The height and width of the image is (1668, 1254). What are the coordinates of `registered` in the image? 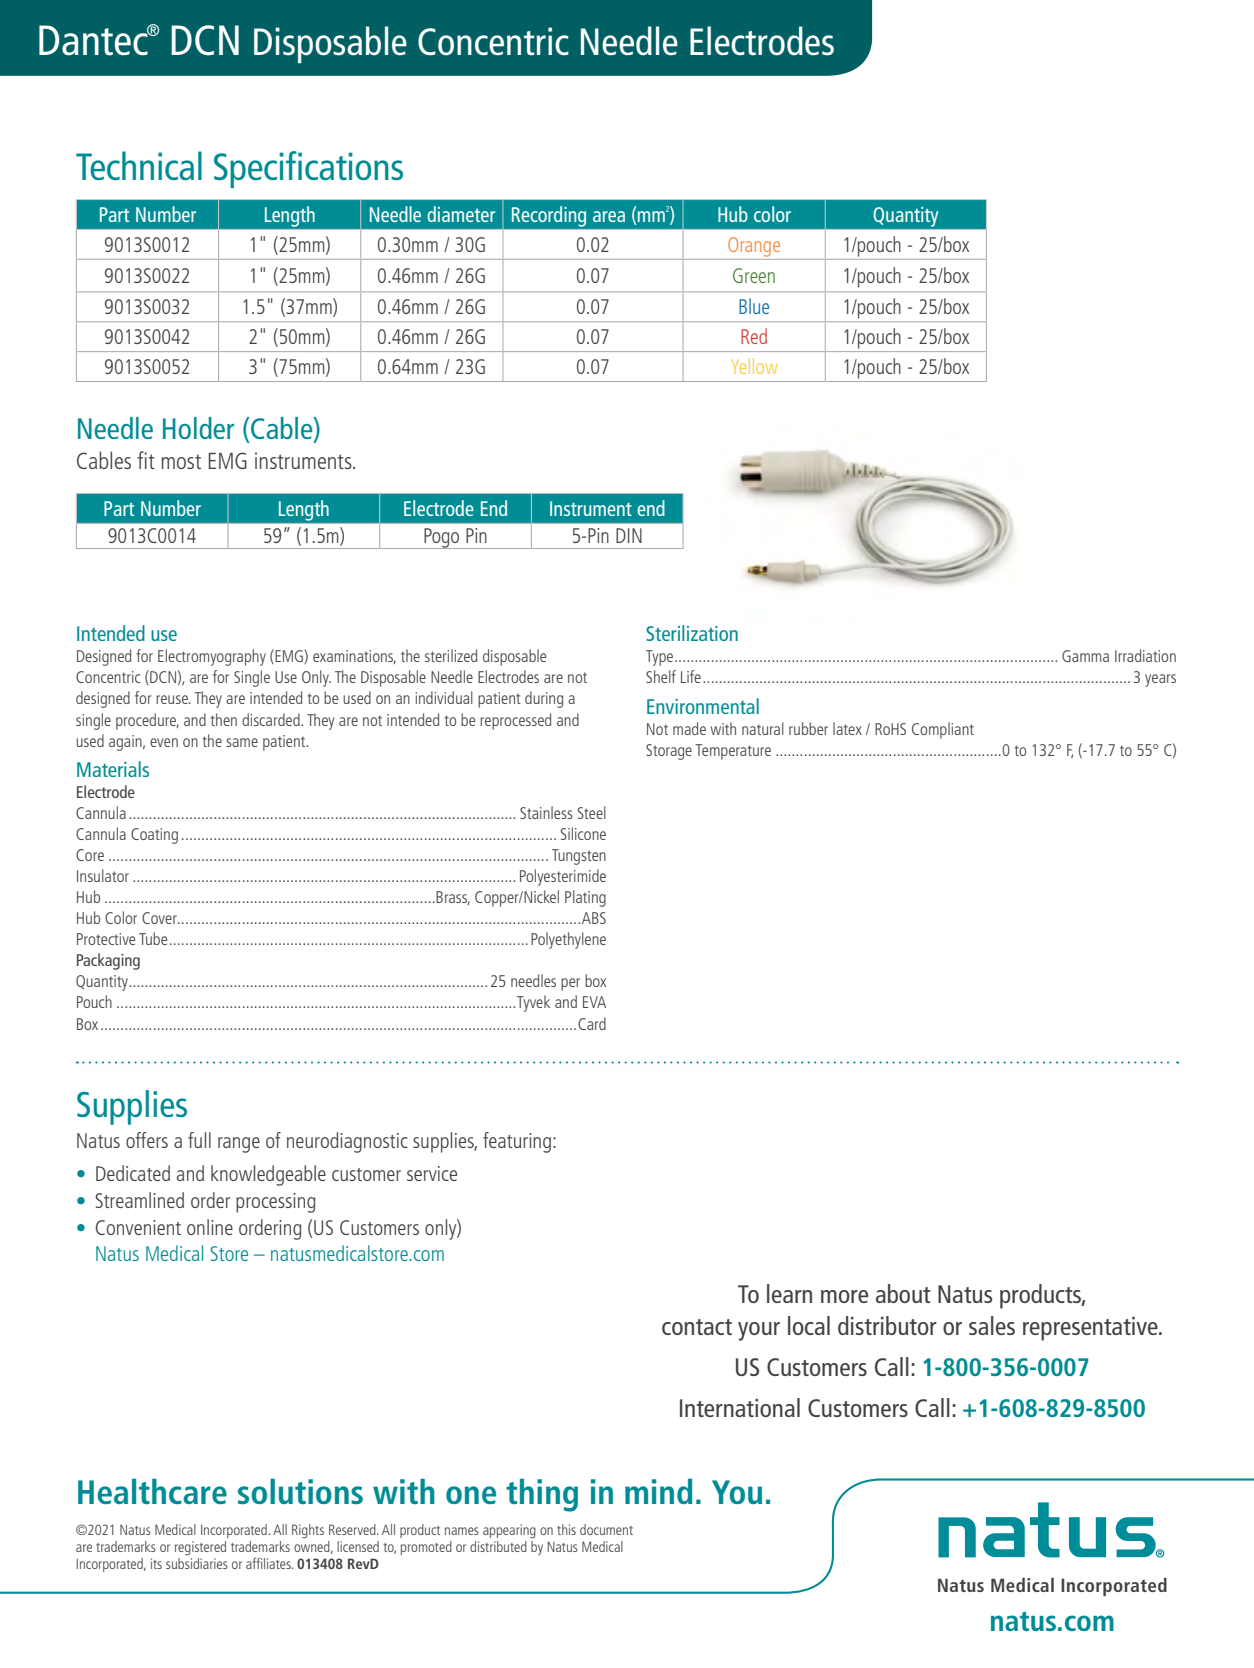 It's located at (200, 1548).
